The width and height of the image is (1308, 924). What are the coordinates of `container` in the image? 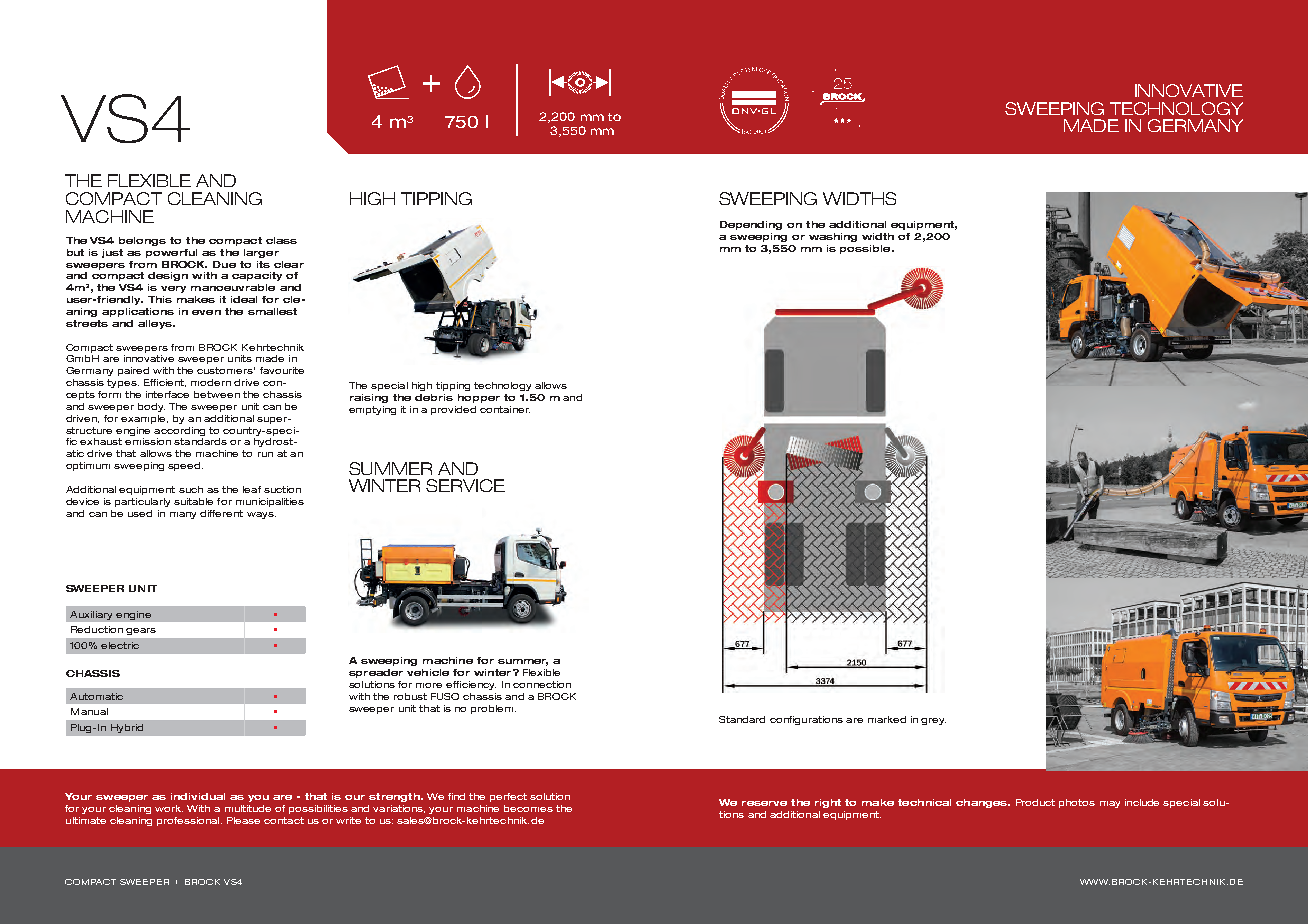 It's located at (505, 409).
